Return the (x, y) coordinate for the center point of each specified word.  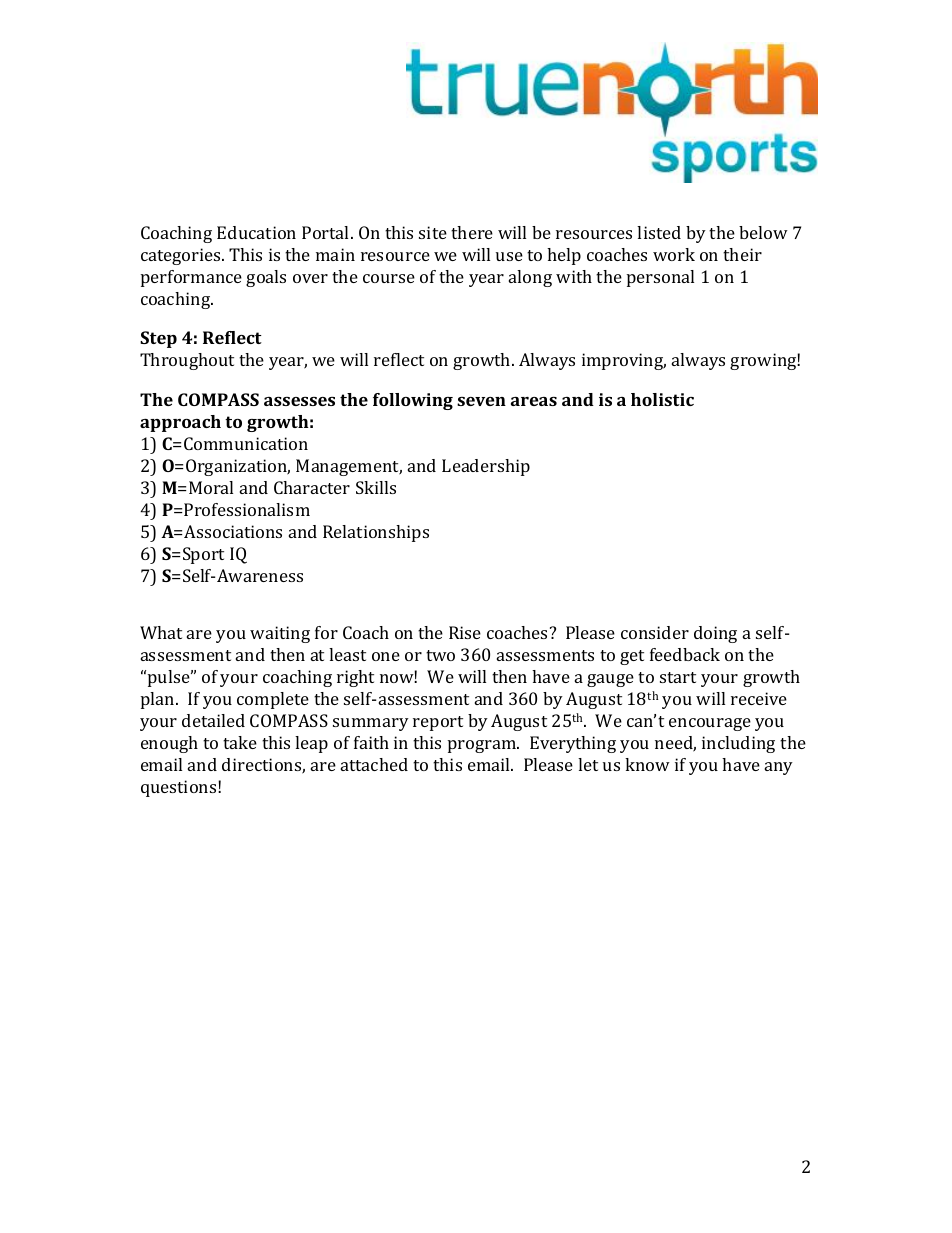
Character (312, 487)
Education (256, 232)
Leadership (486, 467)
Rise (465, 632)
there (472, 232)
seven (481, 401)
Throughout (187, 361)
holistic (662, 399)
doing (715, 634)
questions (180, 788)
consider (655, 632)
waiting (280, 634)
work (674, 254)
